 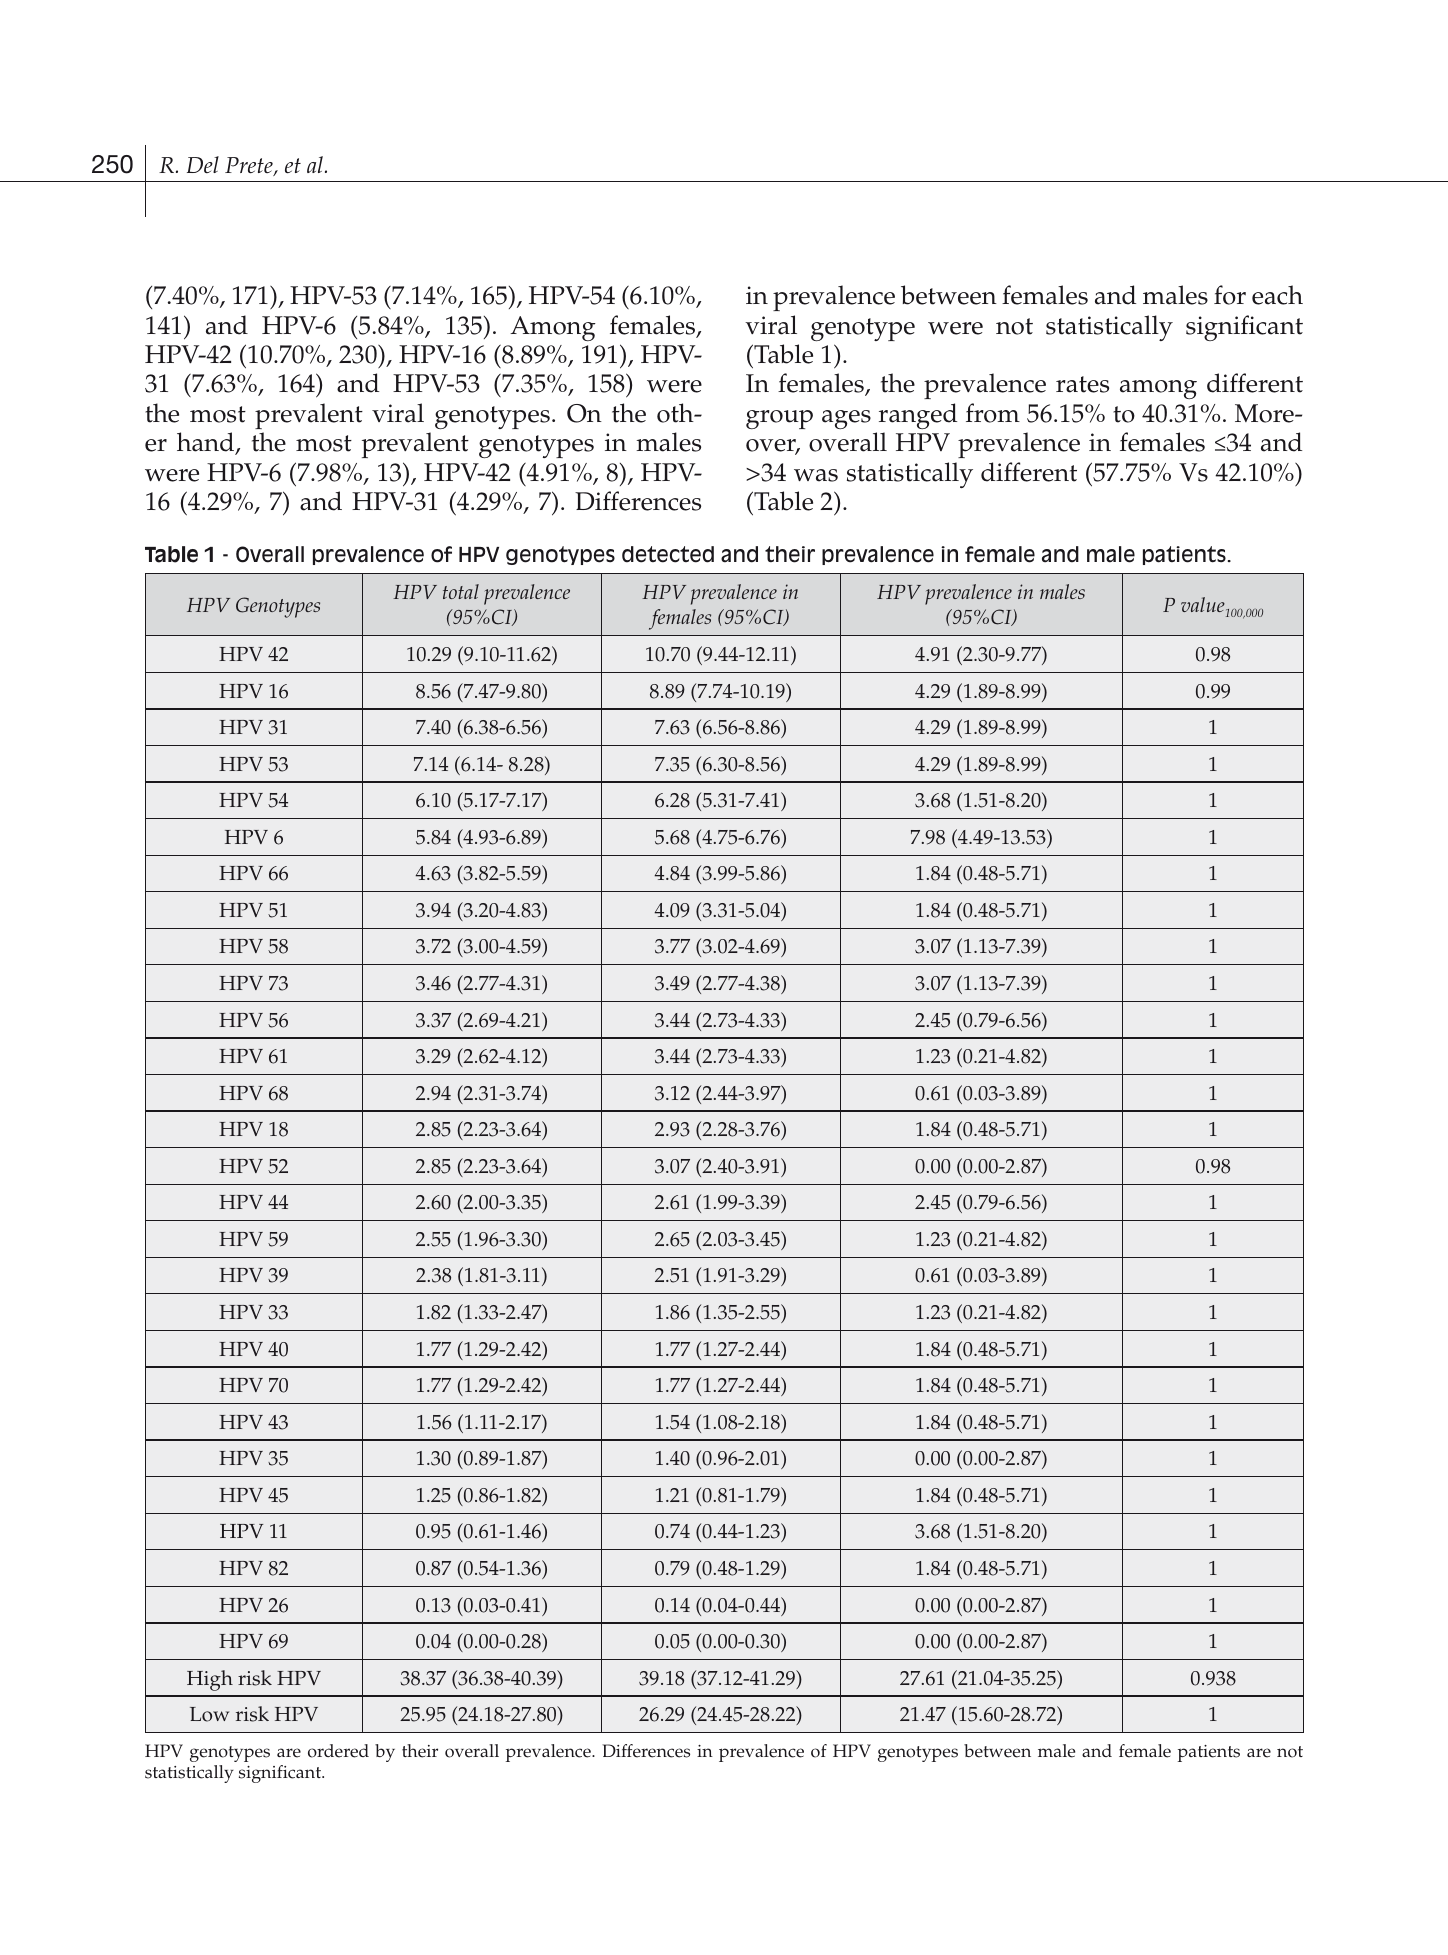 What do you see at coordinates (779, 419) in the screenshot?
I see `group` at bounding box center [779, 419].
